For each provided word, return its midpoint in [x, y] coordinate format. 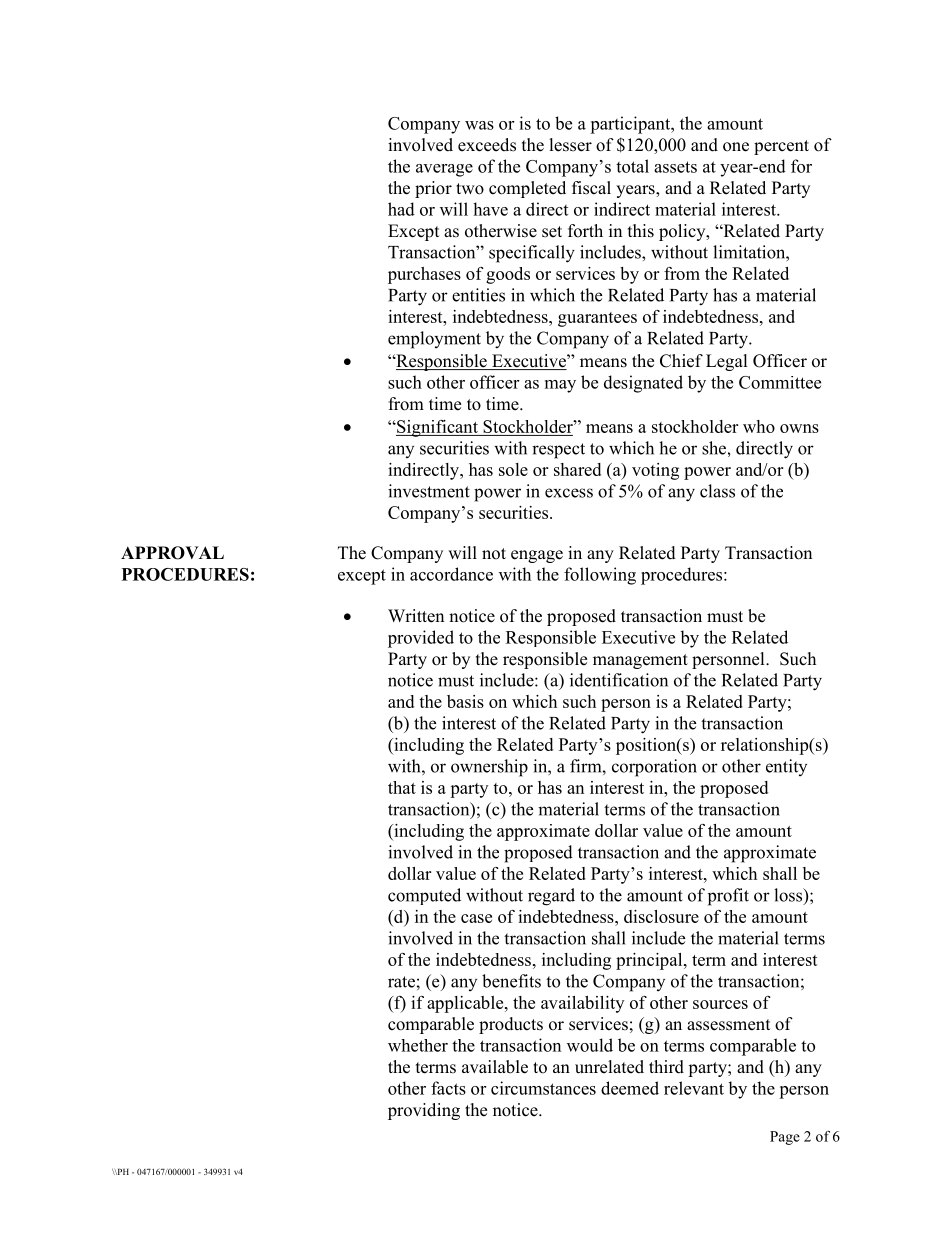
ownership [489, 768]
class [717, 491]
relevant [694, 1088]
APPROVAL [172, 553]
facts [448, 1088]
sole [513, 469]
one [736, 147]
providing [424, 1111]
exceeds [487, 145]
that [402, 787]
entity [786, 767]
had [401, 209]
